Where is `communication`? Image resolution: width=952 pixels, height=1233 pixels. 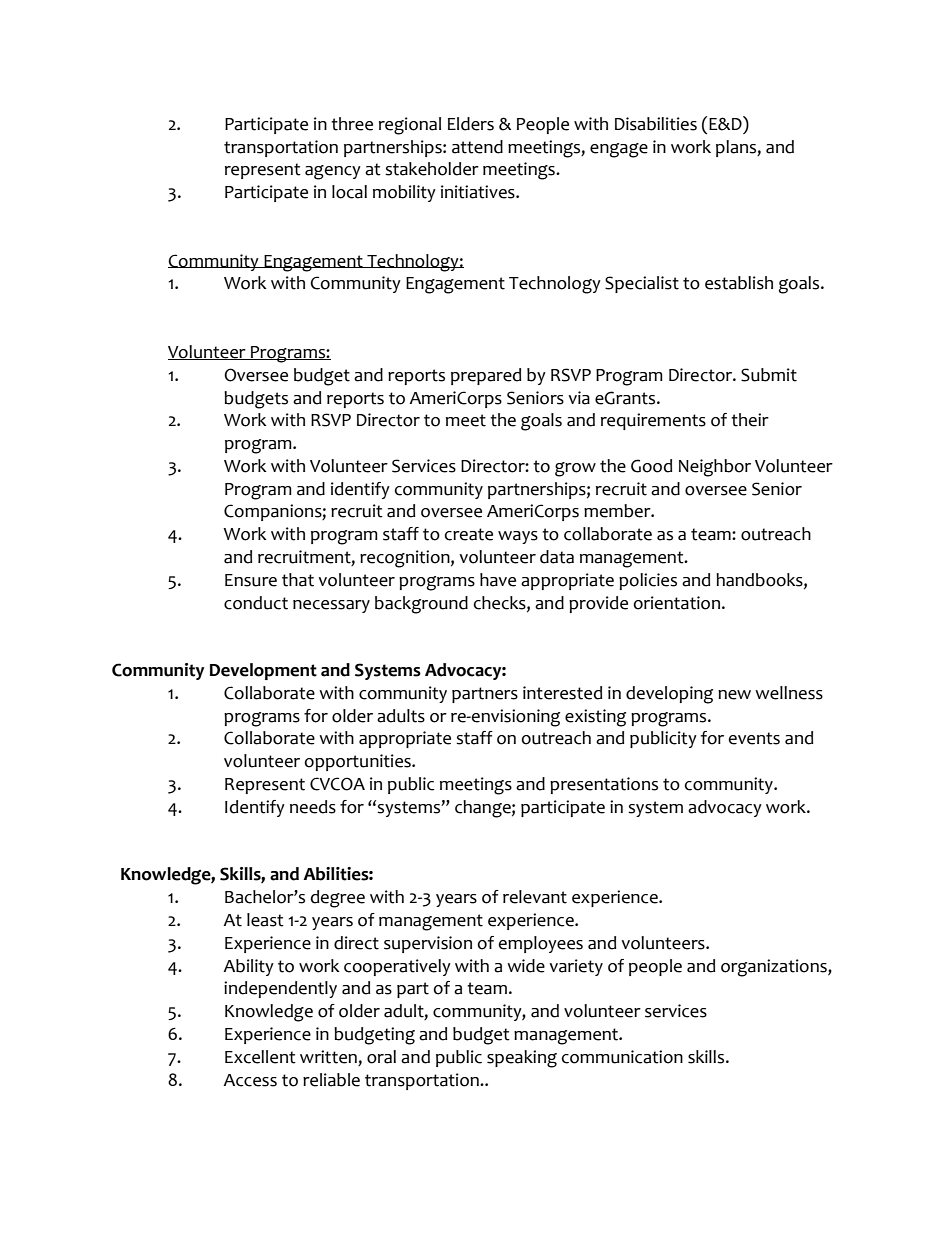
communication is located at coordinates (622, 1057).
